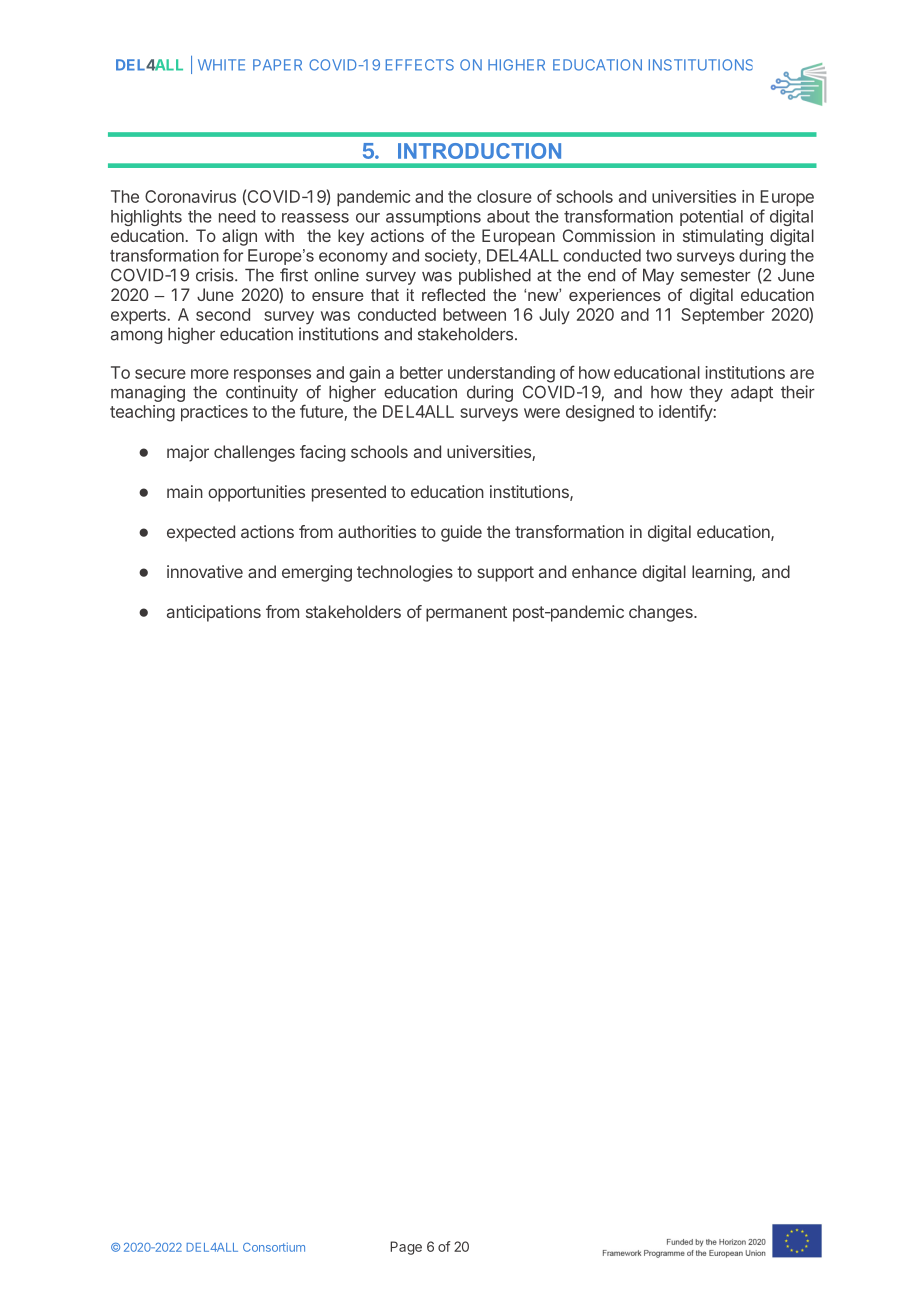  Describe the element at coordinates (711, 217) in the screenshot. I see `potential` at that location.
